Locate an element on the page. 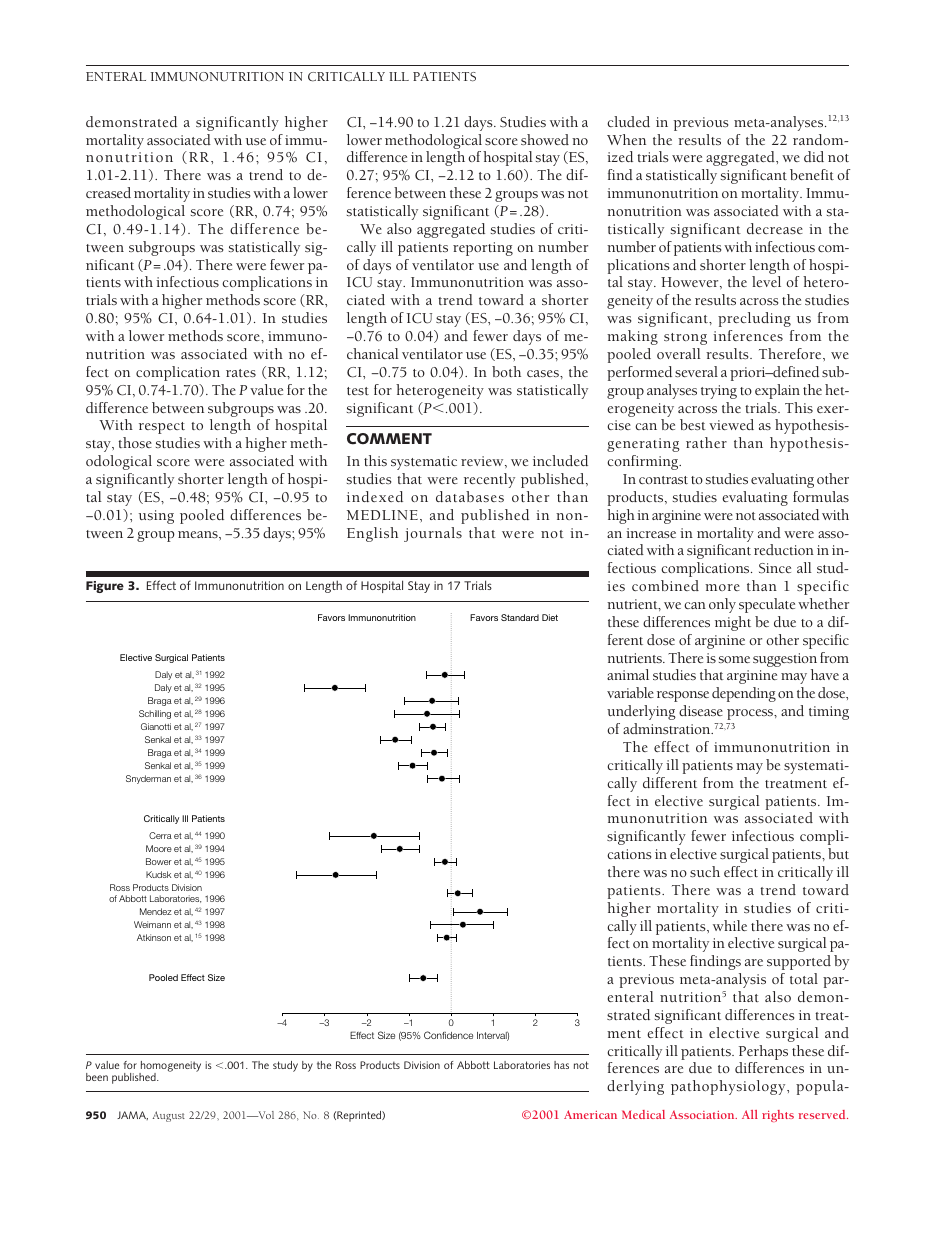  showed is located at coordinates (545, 139).
